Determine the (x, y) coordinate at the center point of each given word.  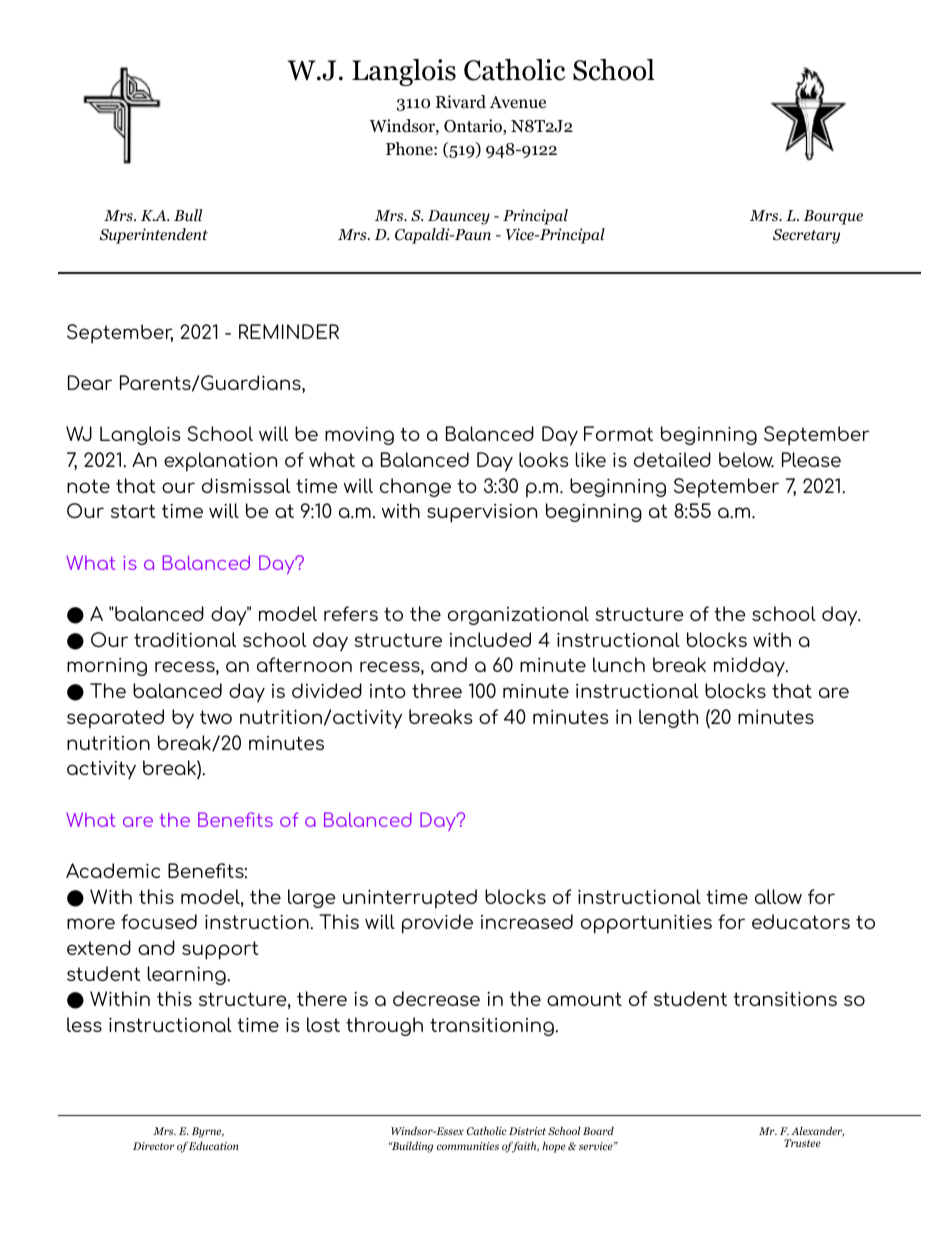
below (746, 460)
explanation (220, 462)
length (668, 718)
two (216, 717)
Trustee (802, 1143)
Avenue (517, 102)
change (415, 487)
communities (468, 1146)
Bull (188, 215)
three (437, 690)
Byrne (208, 1132)
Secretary (806, 236)
